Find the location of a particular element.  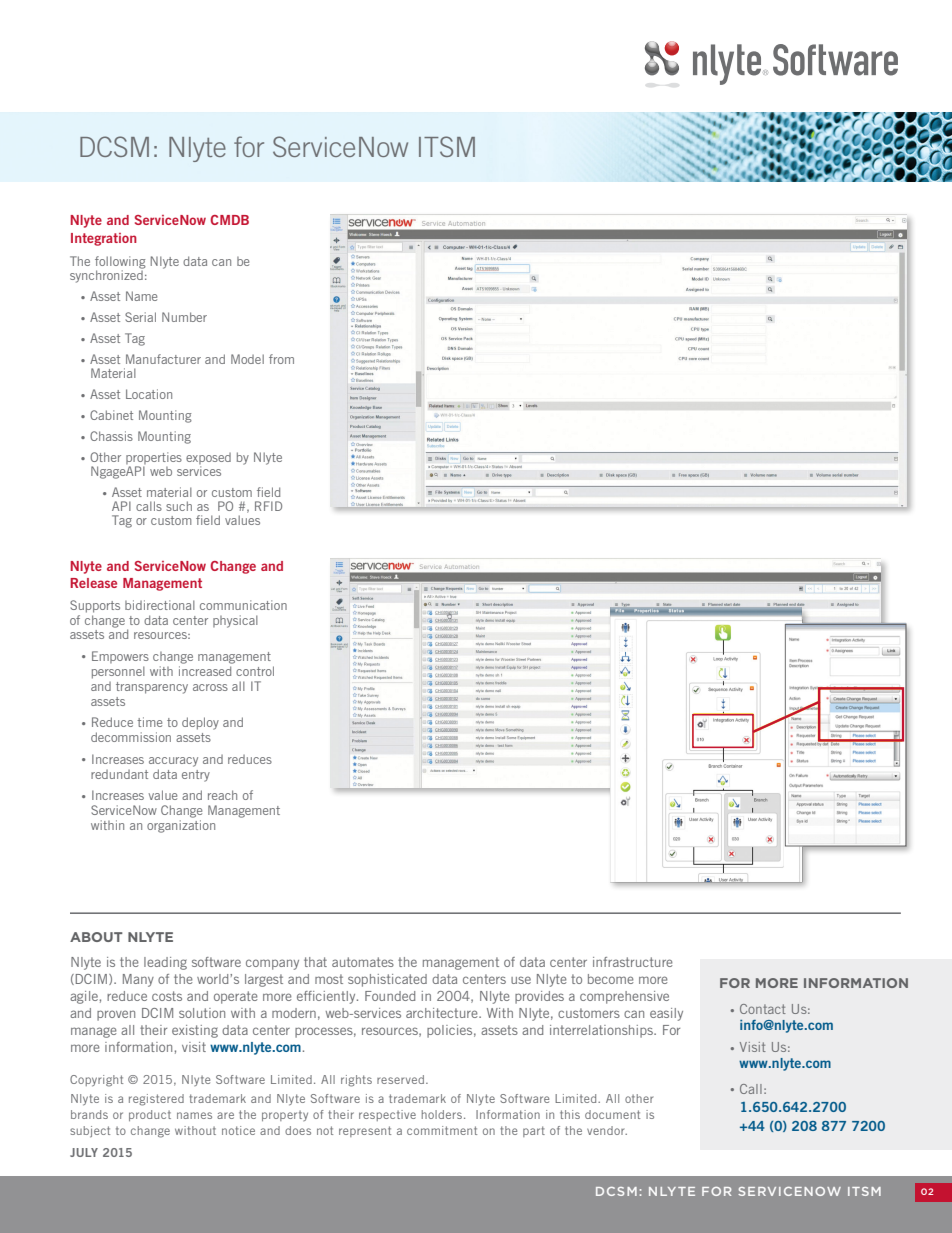

from is located at coordinates (281, 359).
